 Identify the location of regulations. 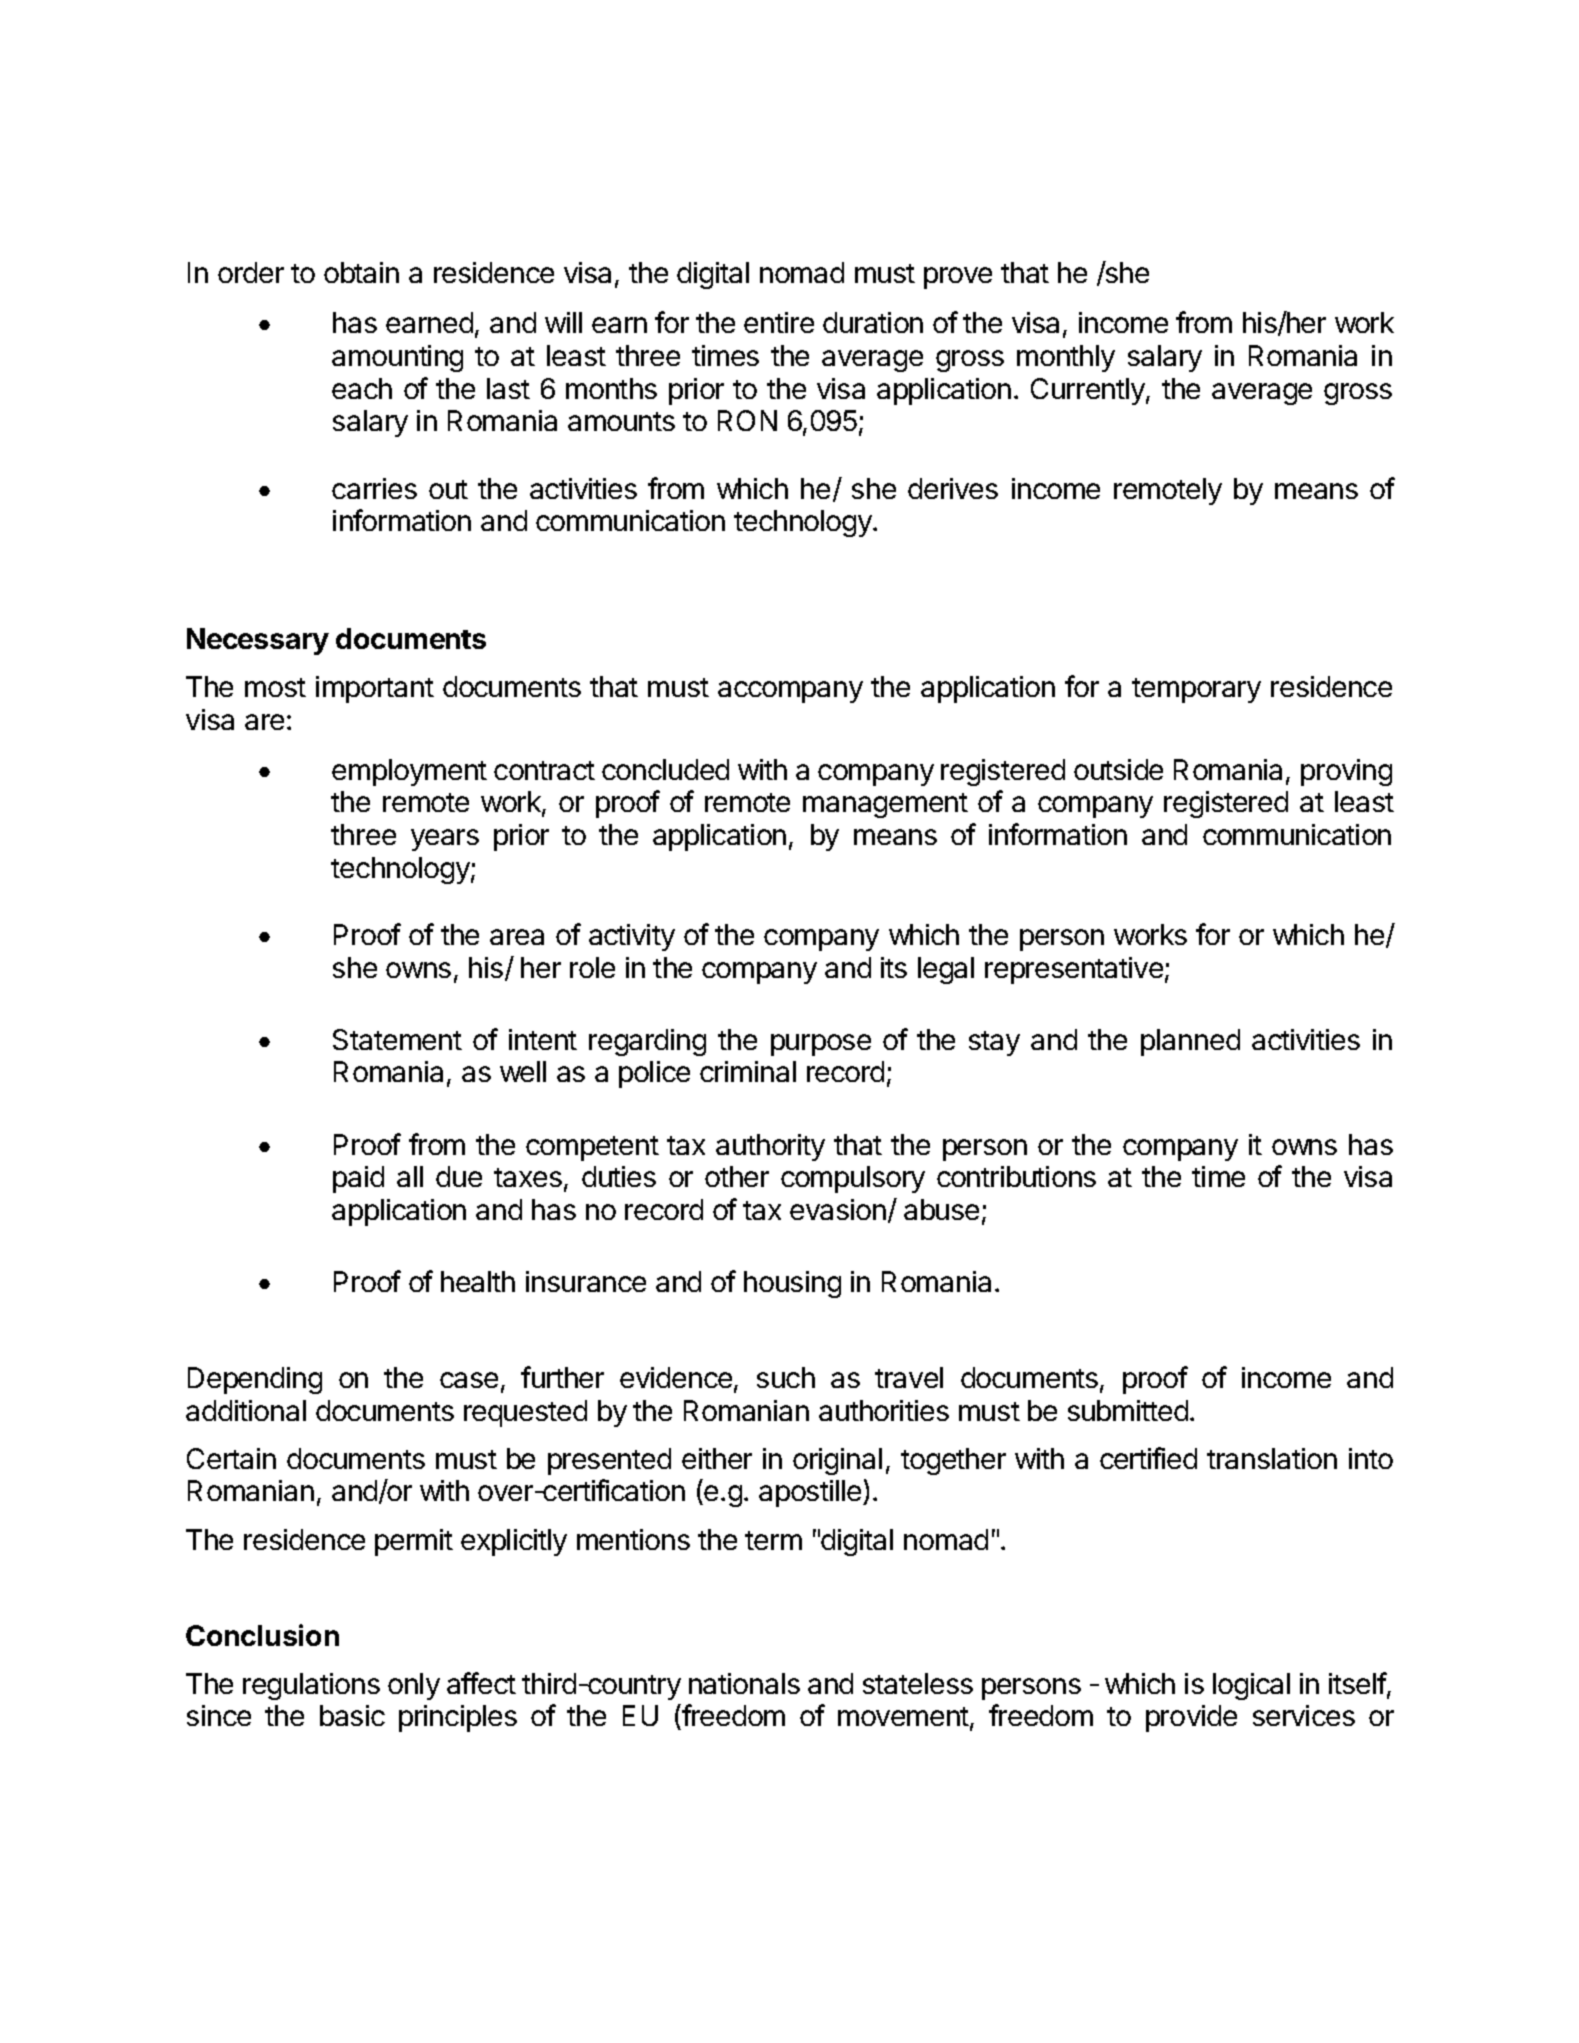
(311, 1686).
